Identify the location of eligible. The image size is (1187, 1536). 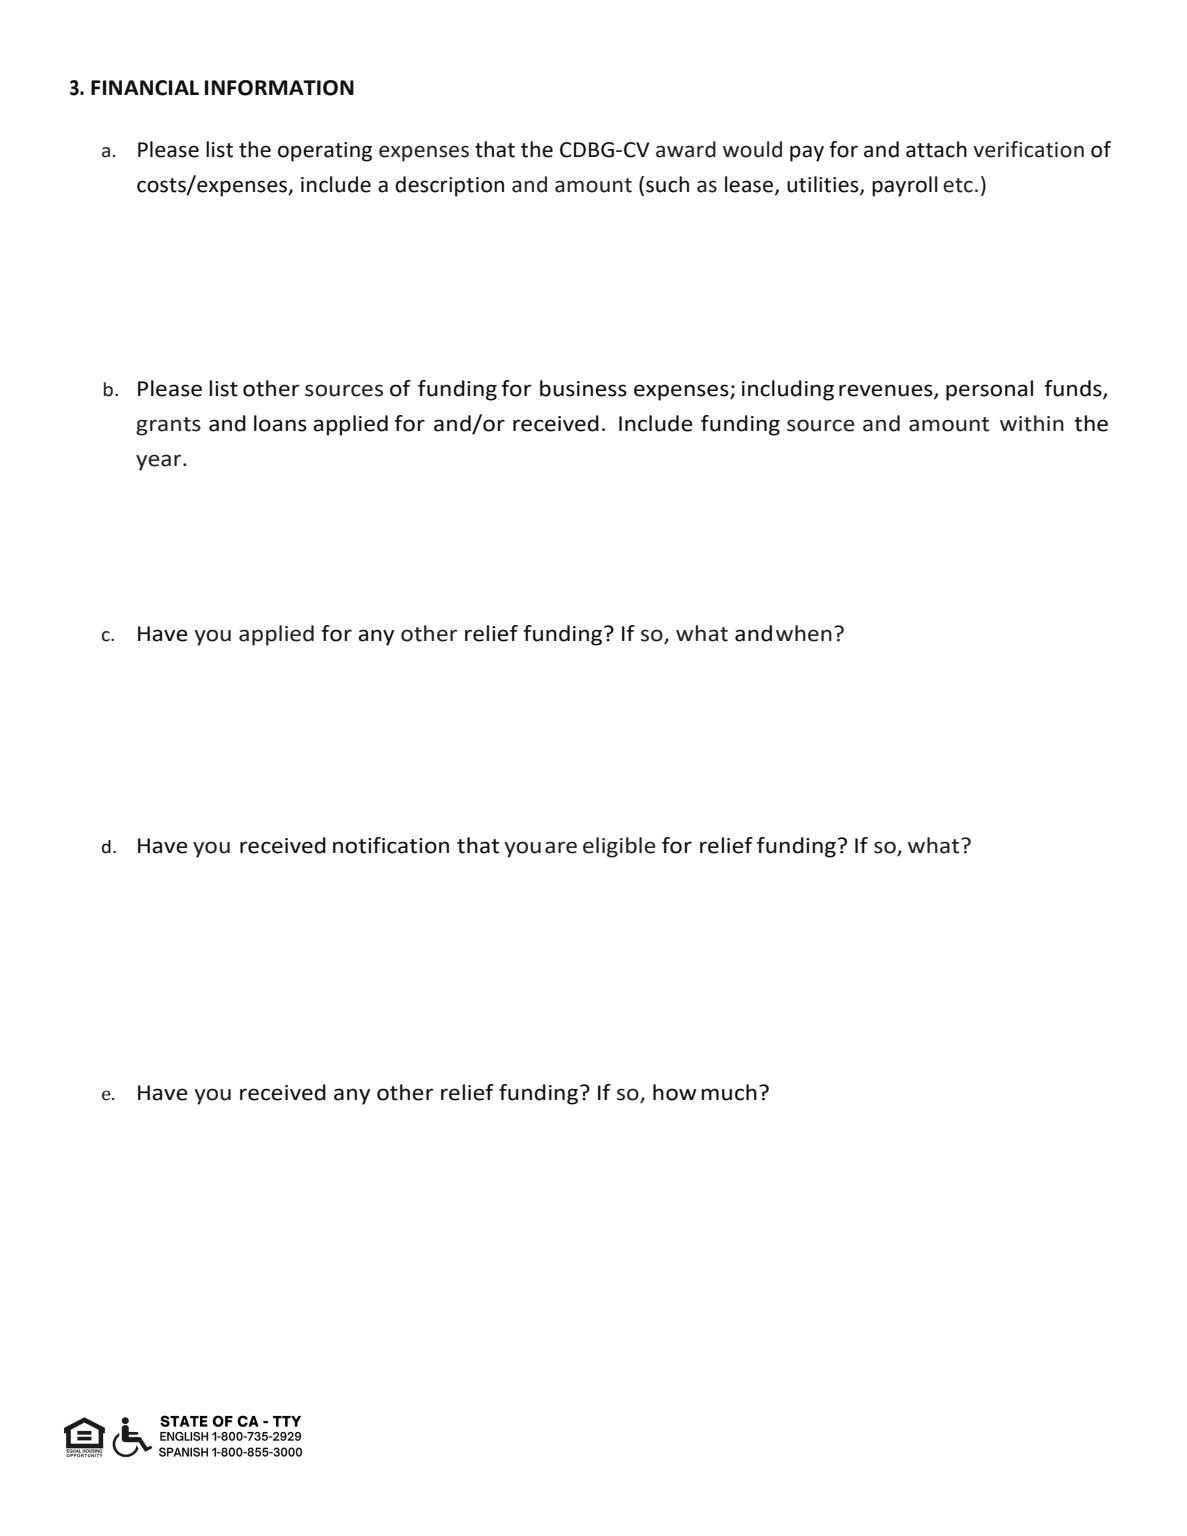
(619, 847).
